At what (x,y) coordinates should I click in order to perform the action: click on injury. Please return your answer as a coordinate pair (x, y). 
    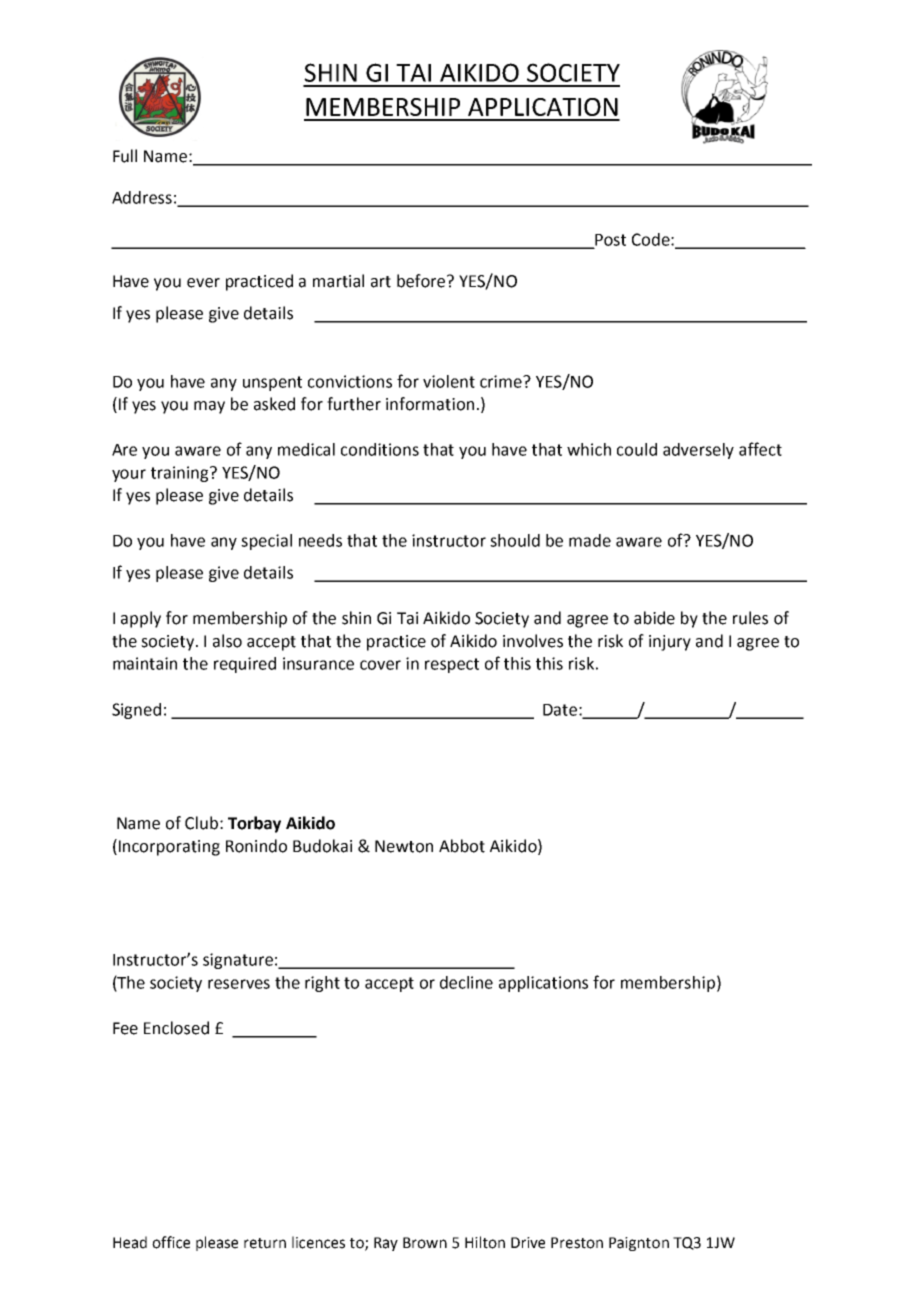
    Looking at the image, I should click on (670, 643).
